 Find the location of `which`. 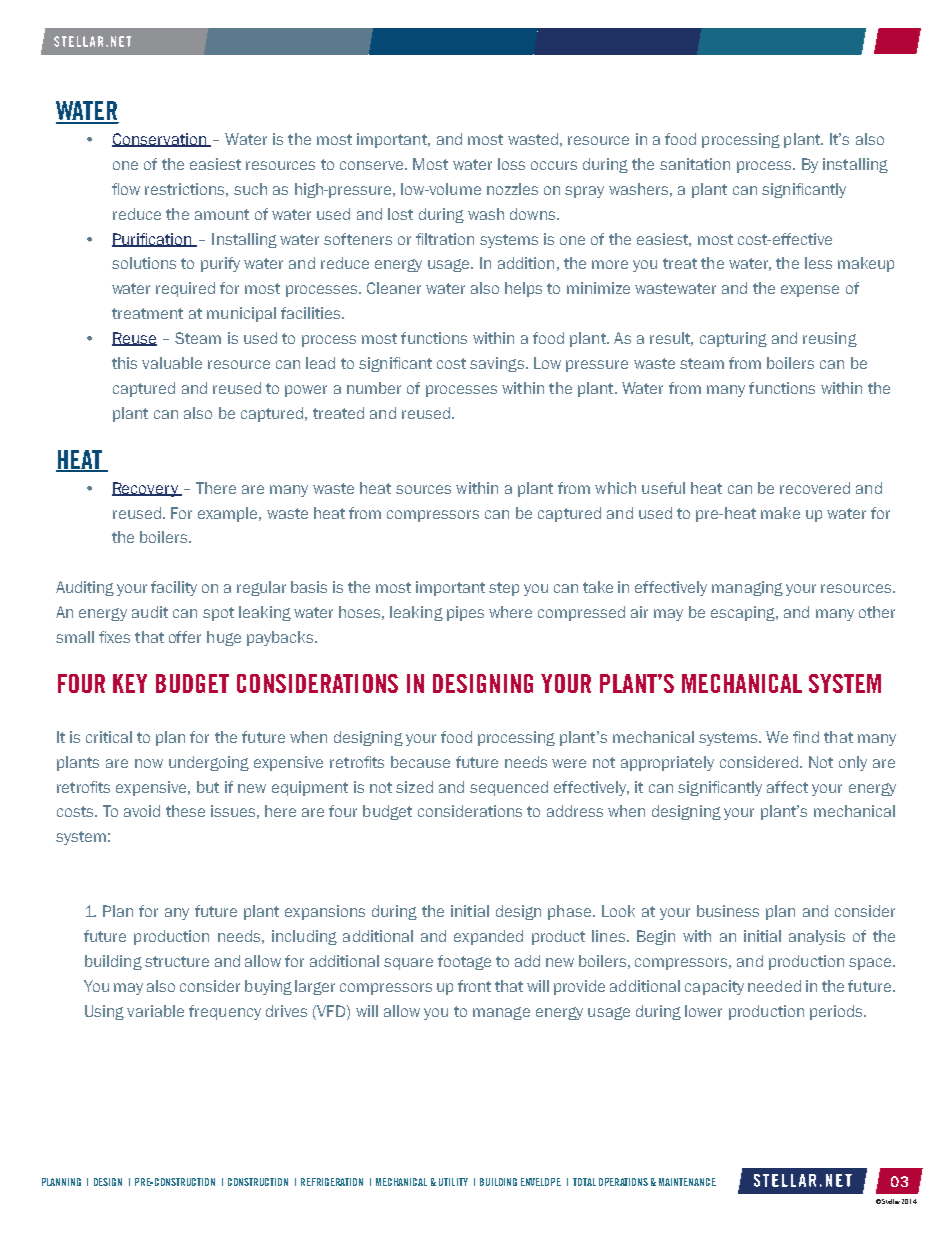

which is located at coordinates (615, 488).
